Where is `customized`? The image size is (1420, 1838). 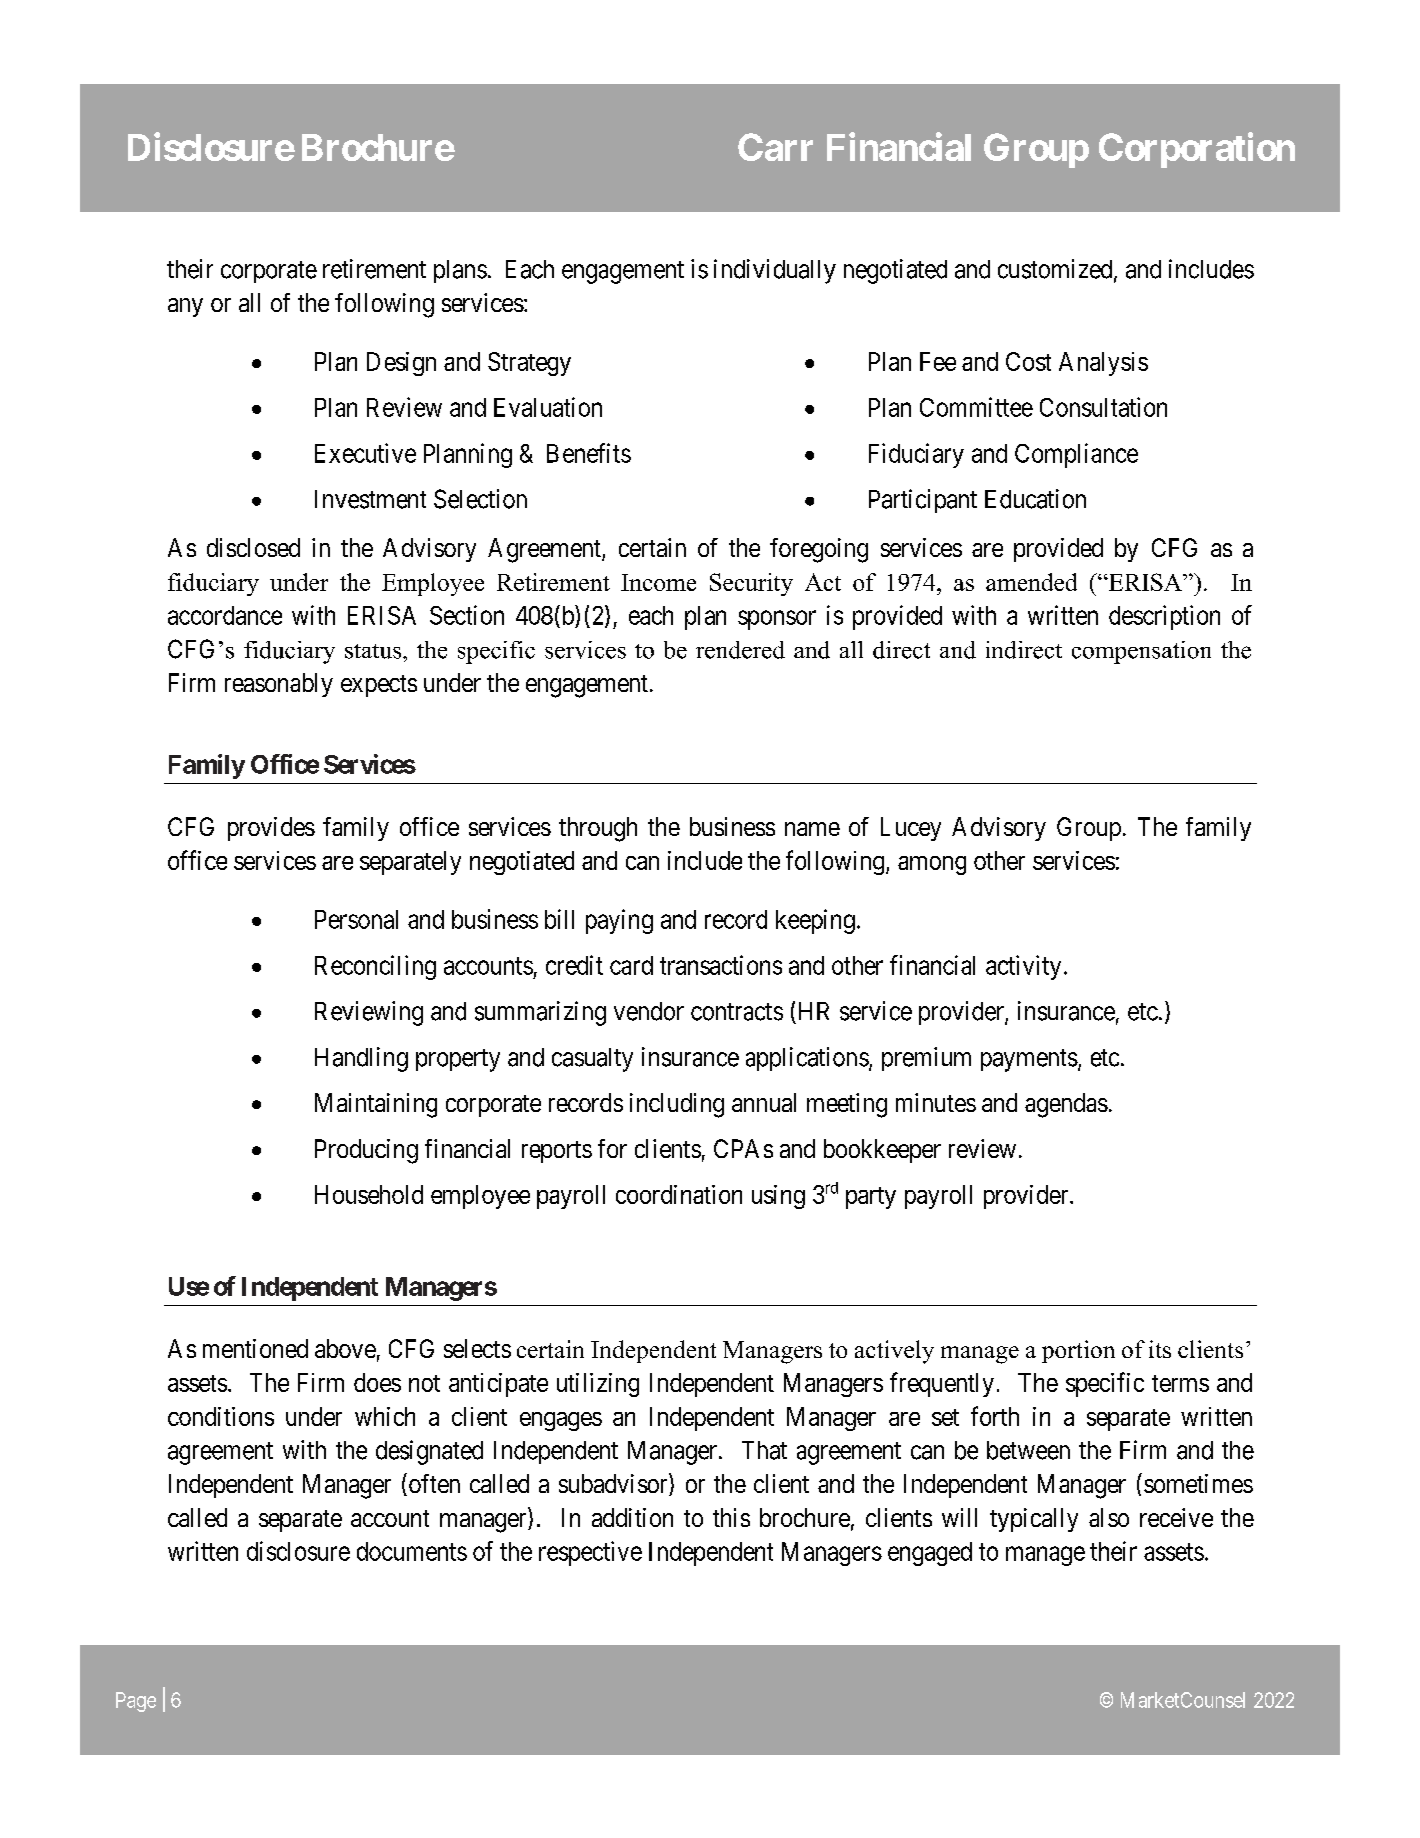 customized is located at coordinates (1056, 270).
